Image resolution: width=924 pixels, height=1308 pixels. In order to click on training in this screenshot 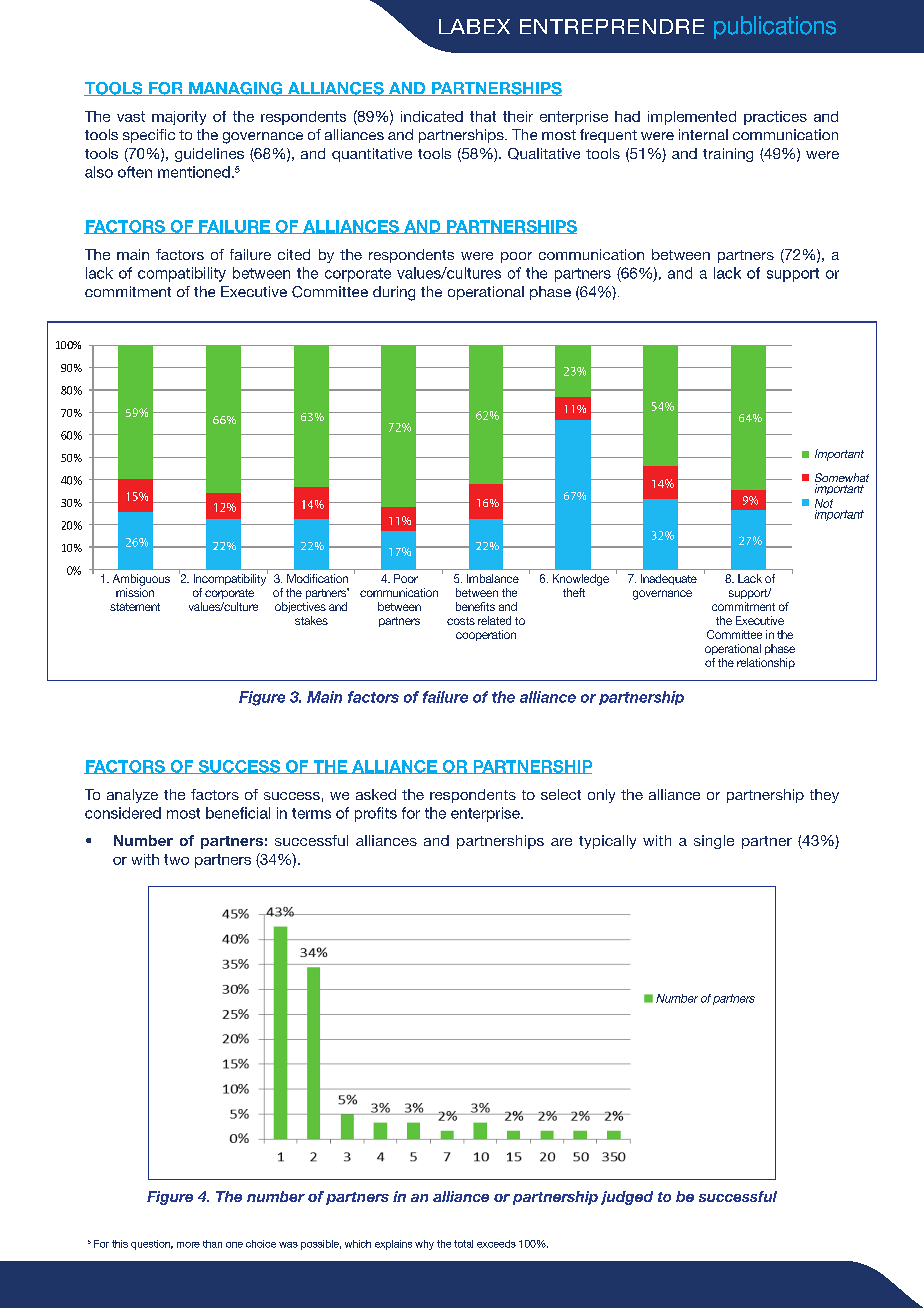, I will do `click(728, 155)`.
